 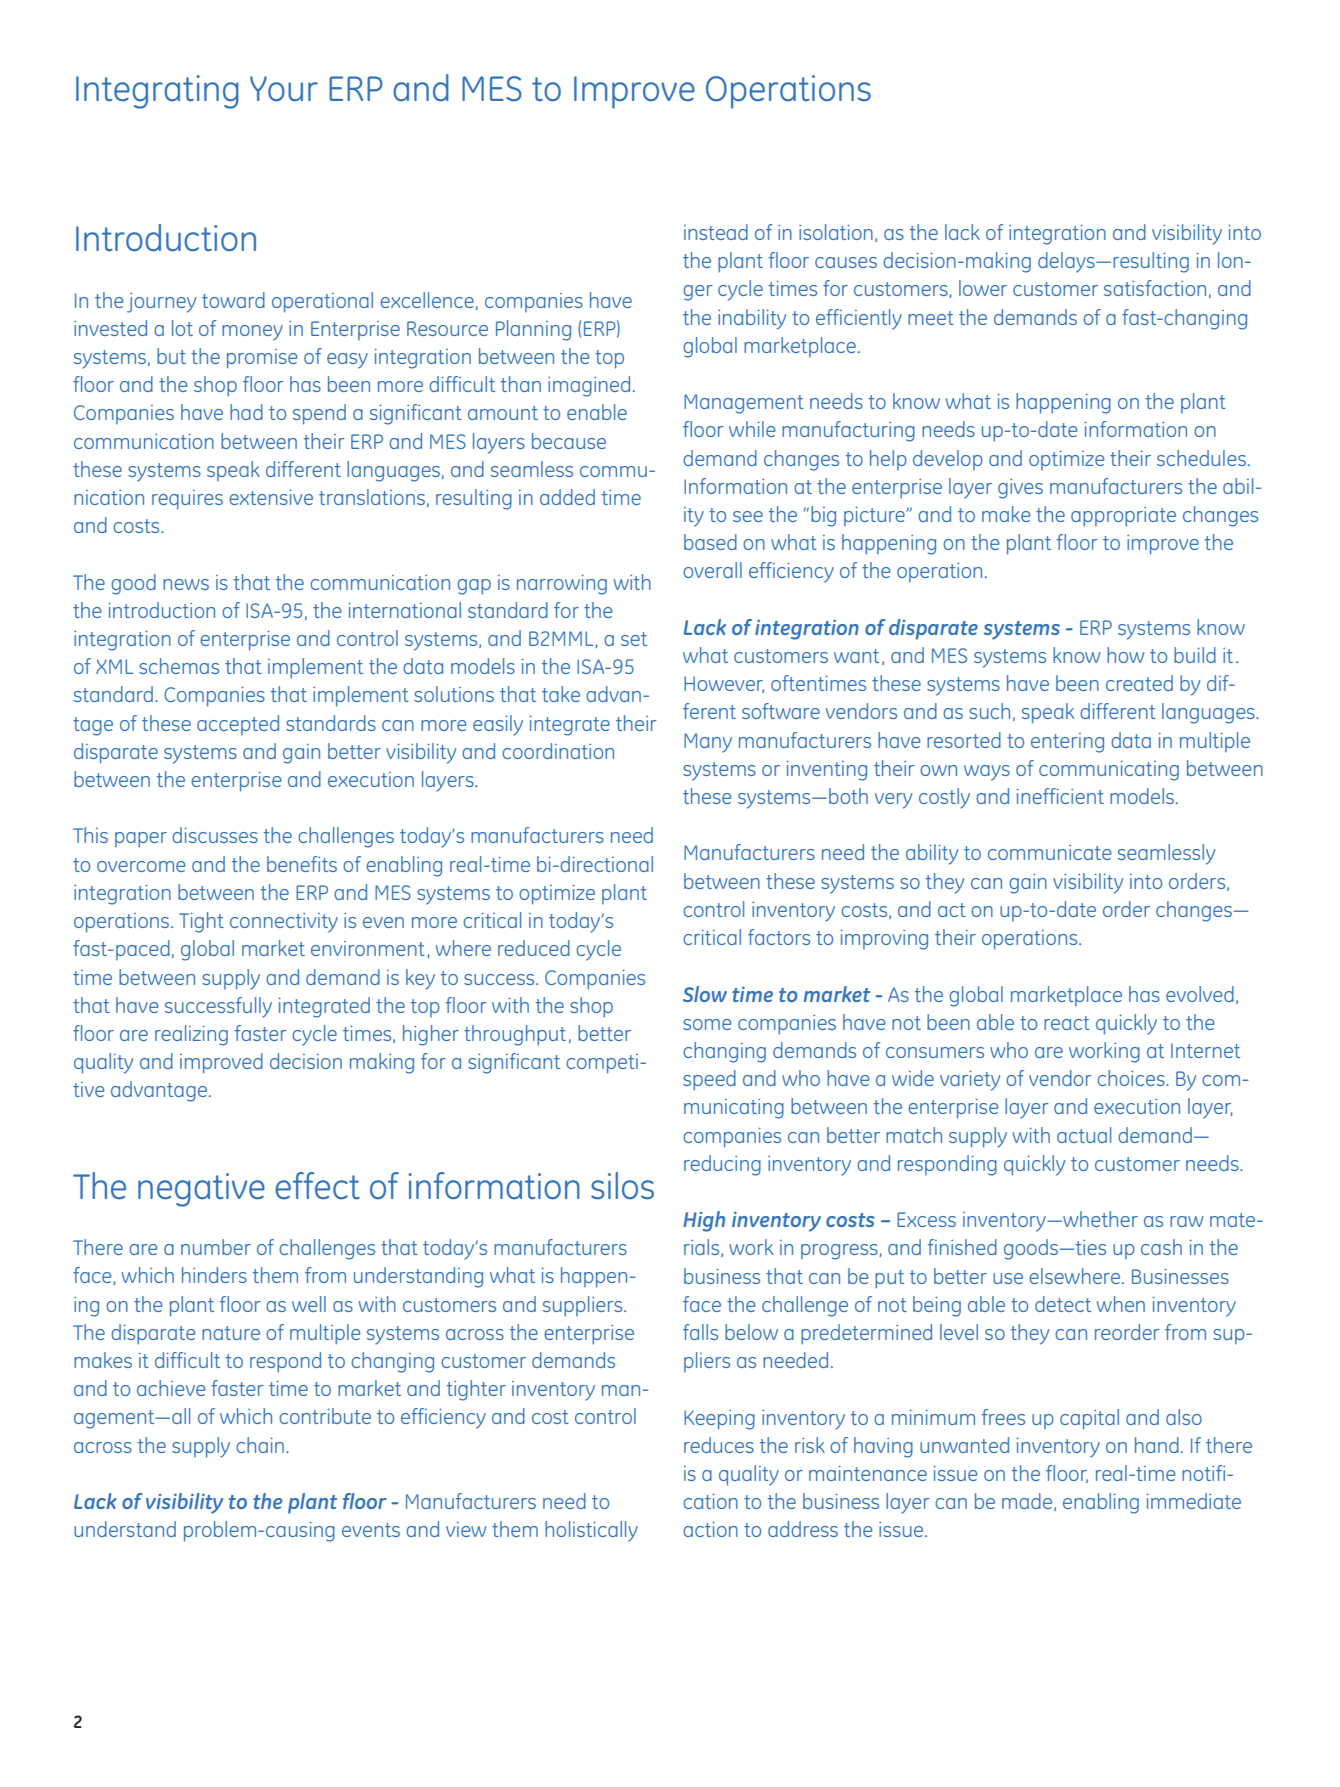 What do you see at coordinates (622, 1186) in the page?
I see `silos` at bounding box center [622, 1186].
